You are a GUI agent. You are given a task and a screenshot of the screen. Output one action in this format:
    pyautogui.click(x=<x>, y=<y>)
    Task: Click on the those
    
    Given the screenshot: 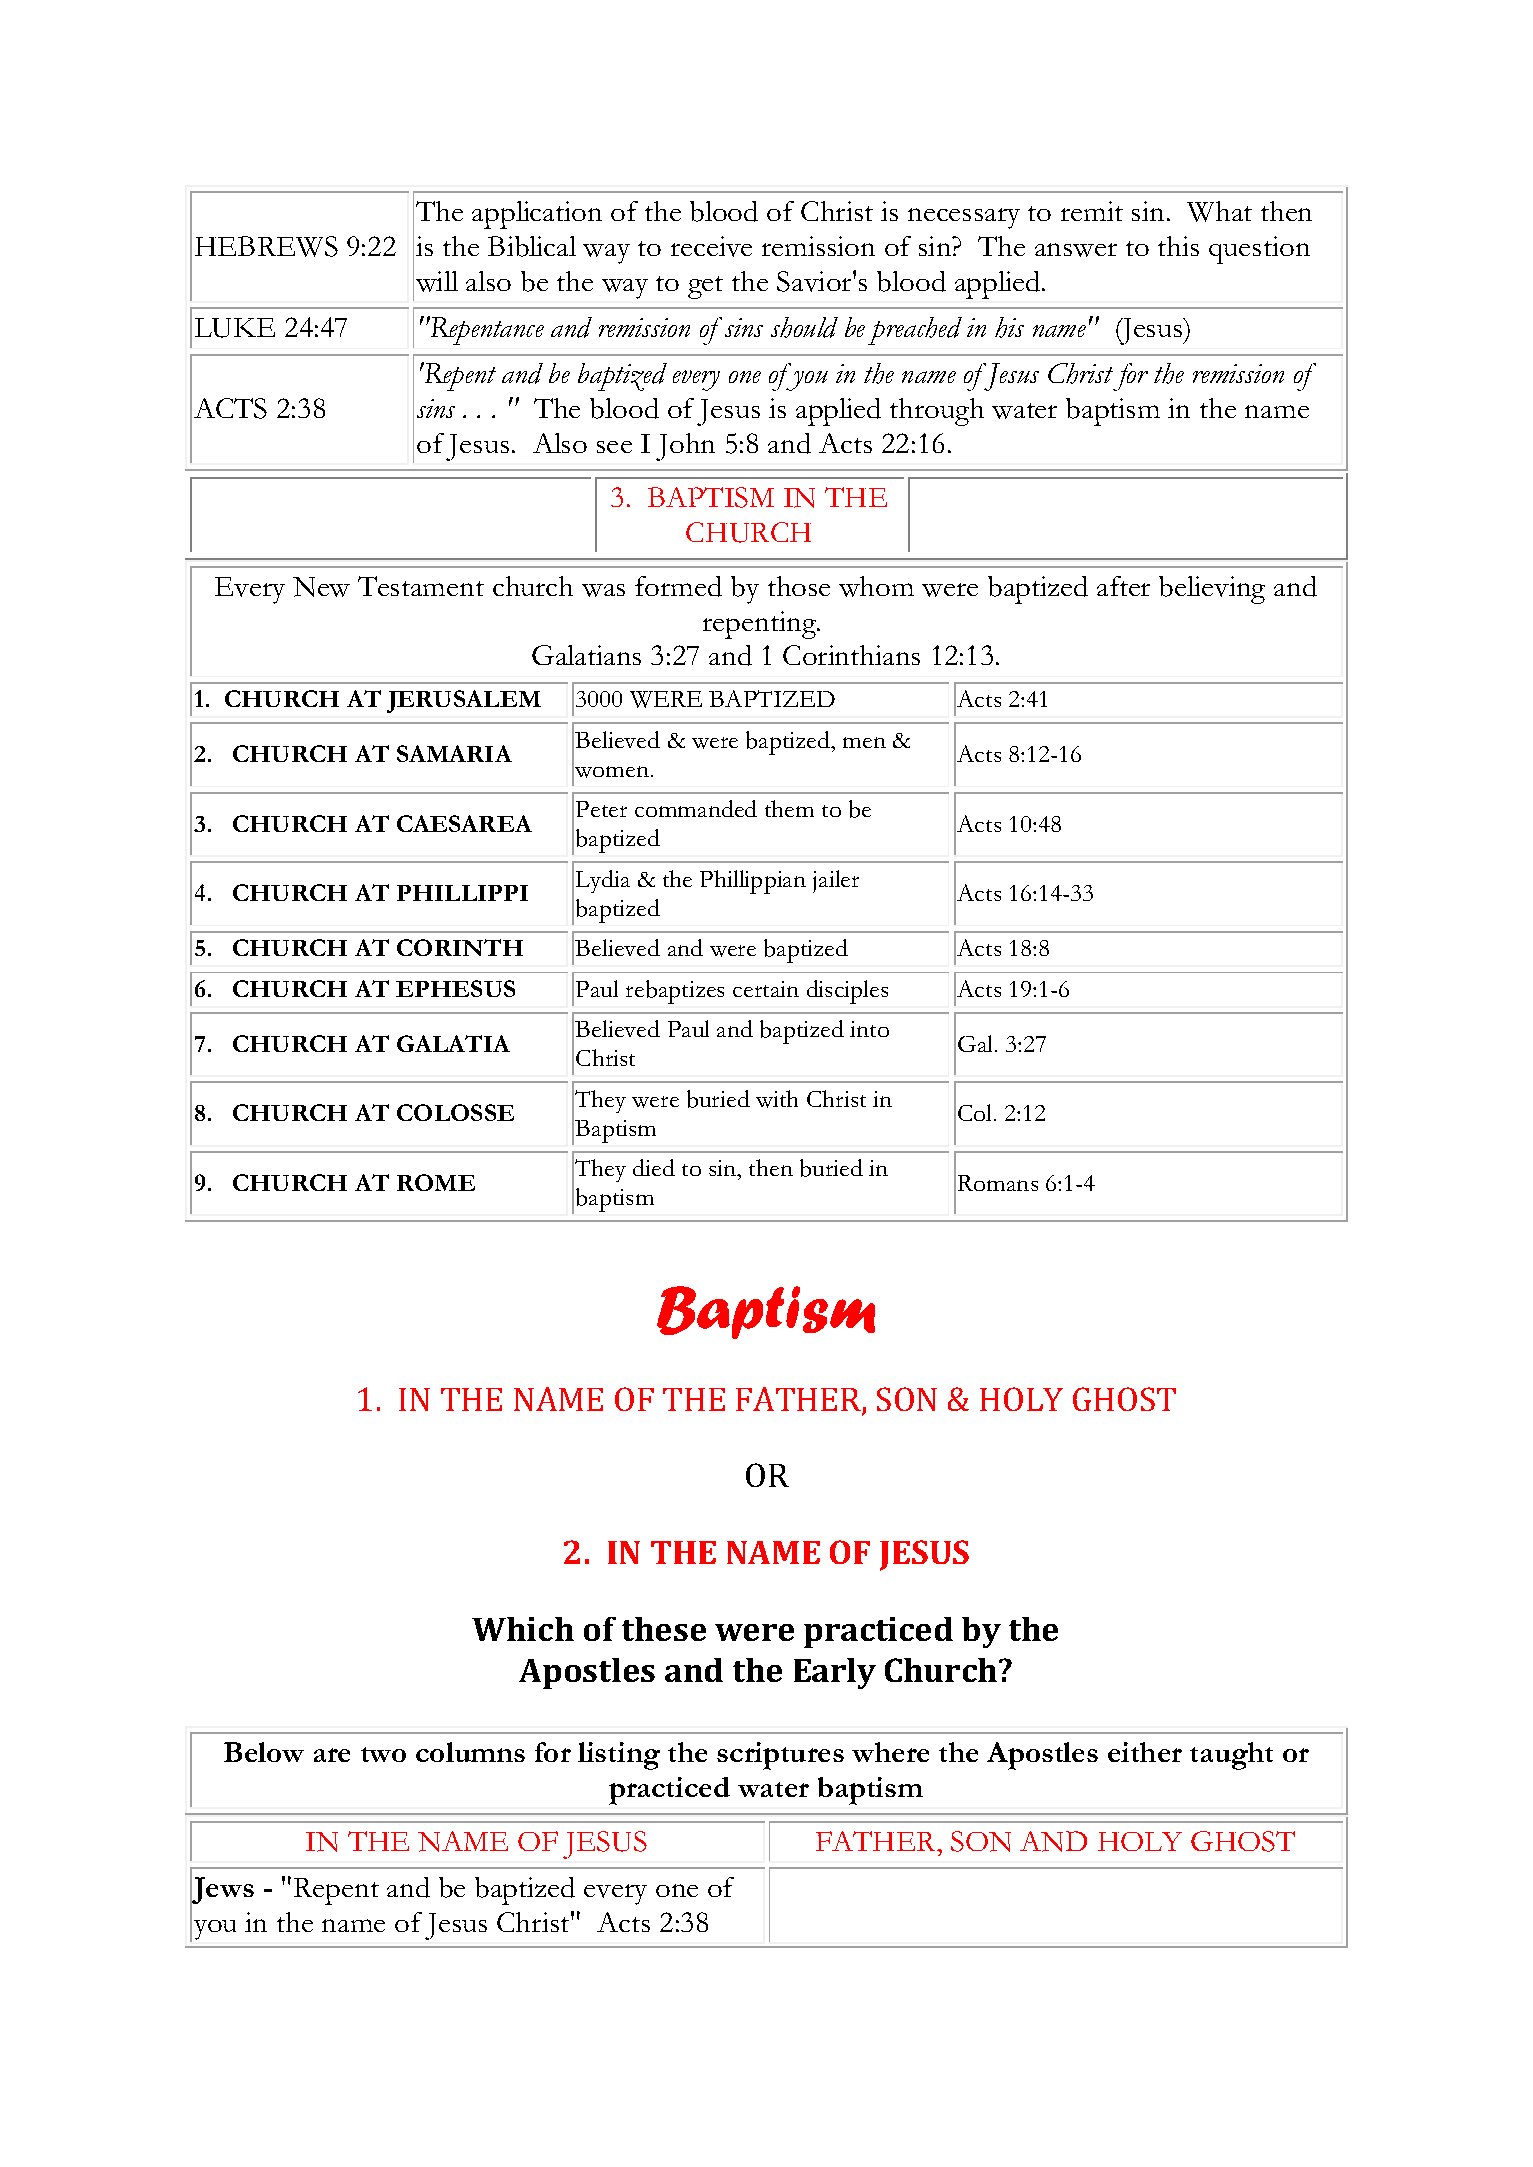 What is the action you would take?
    pyautogui.click(x=799, y=586)
